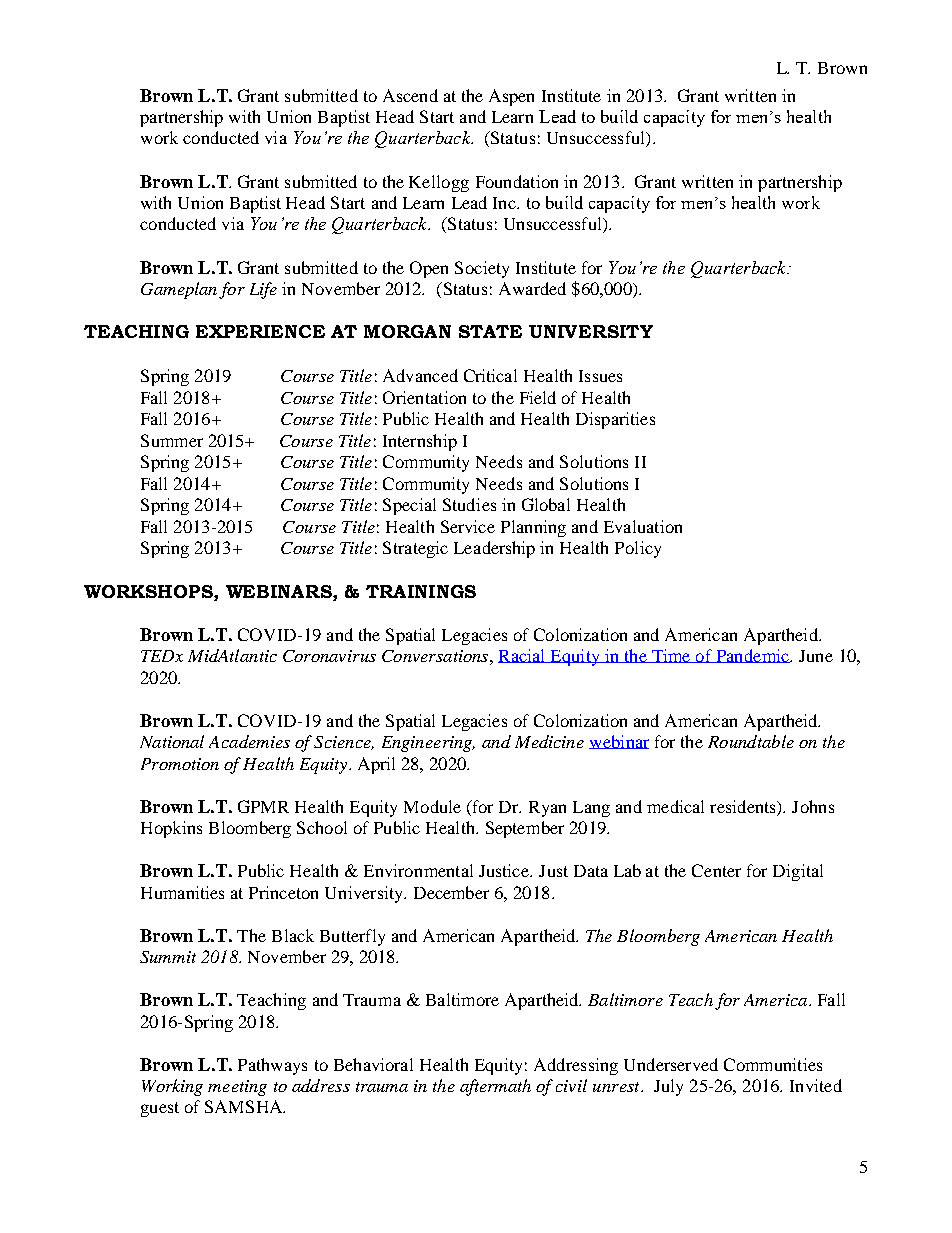  Describe the element at coordinates (525, 829) in the image. I see `September` at that location.
